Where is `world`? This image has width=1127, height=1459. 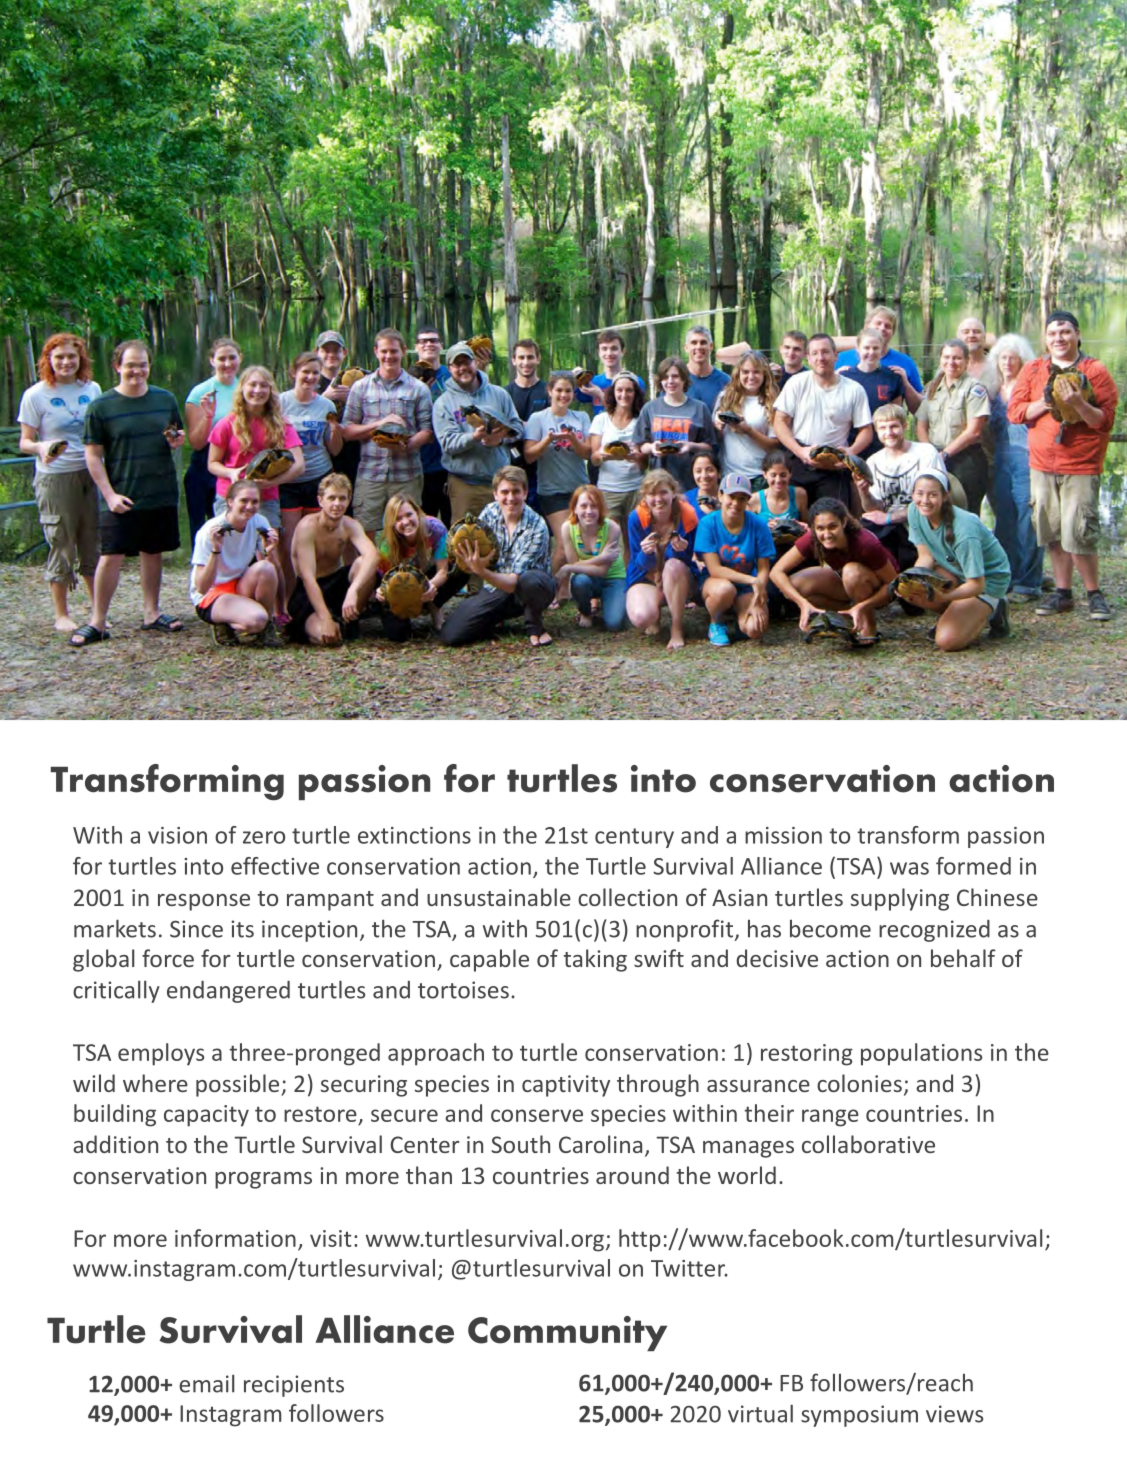
world is located at coordinates (747, 1175).
